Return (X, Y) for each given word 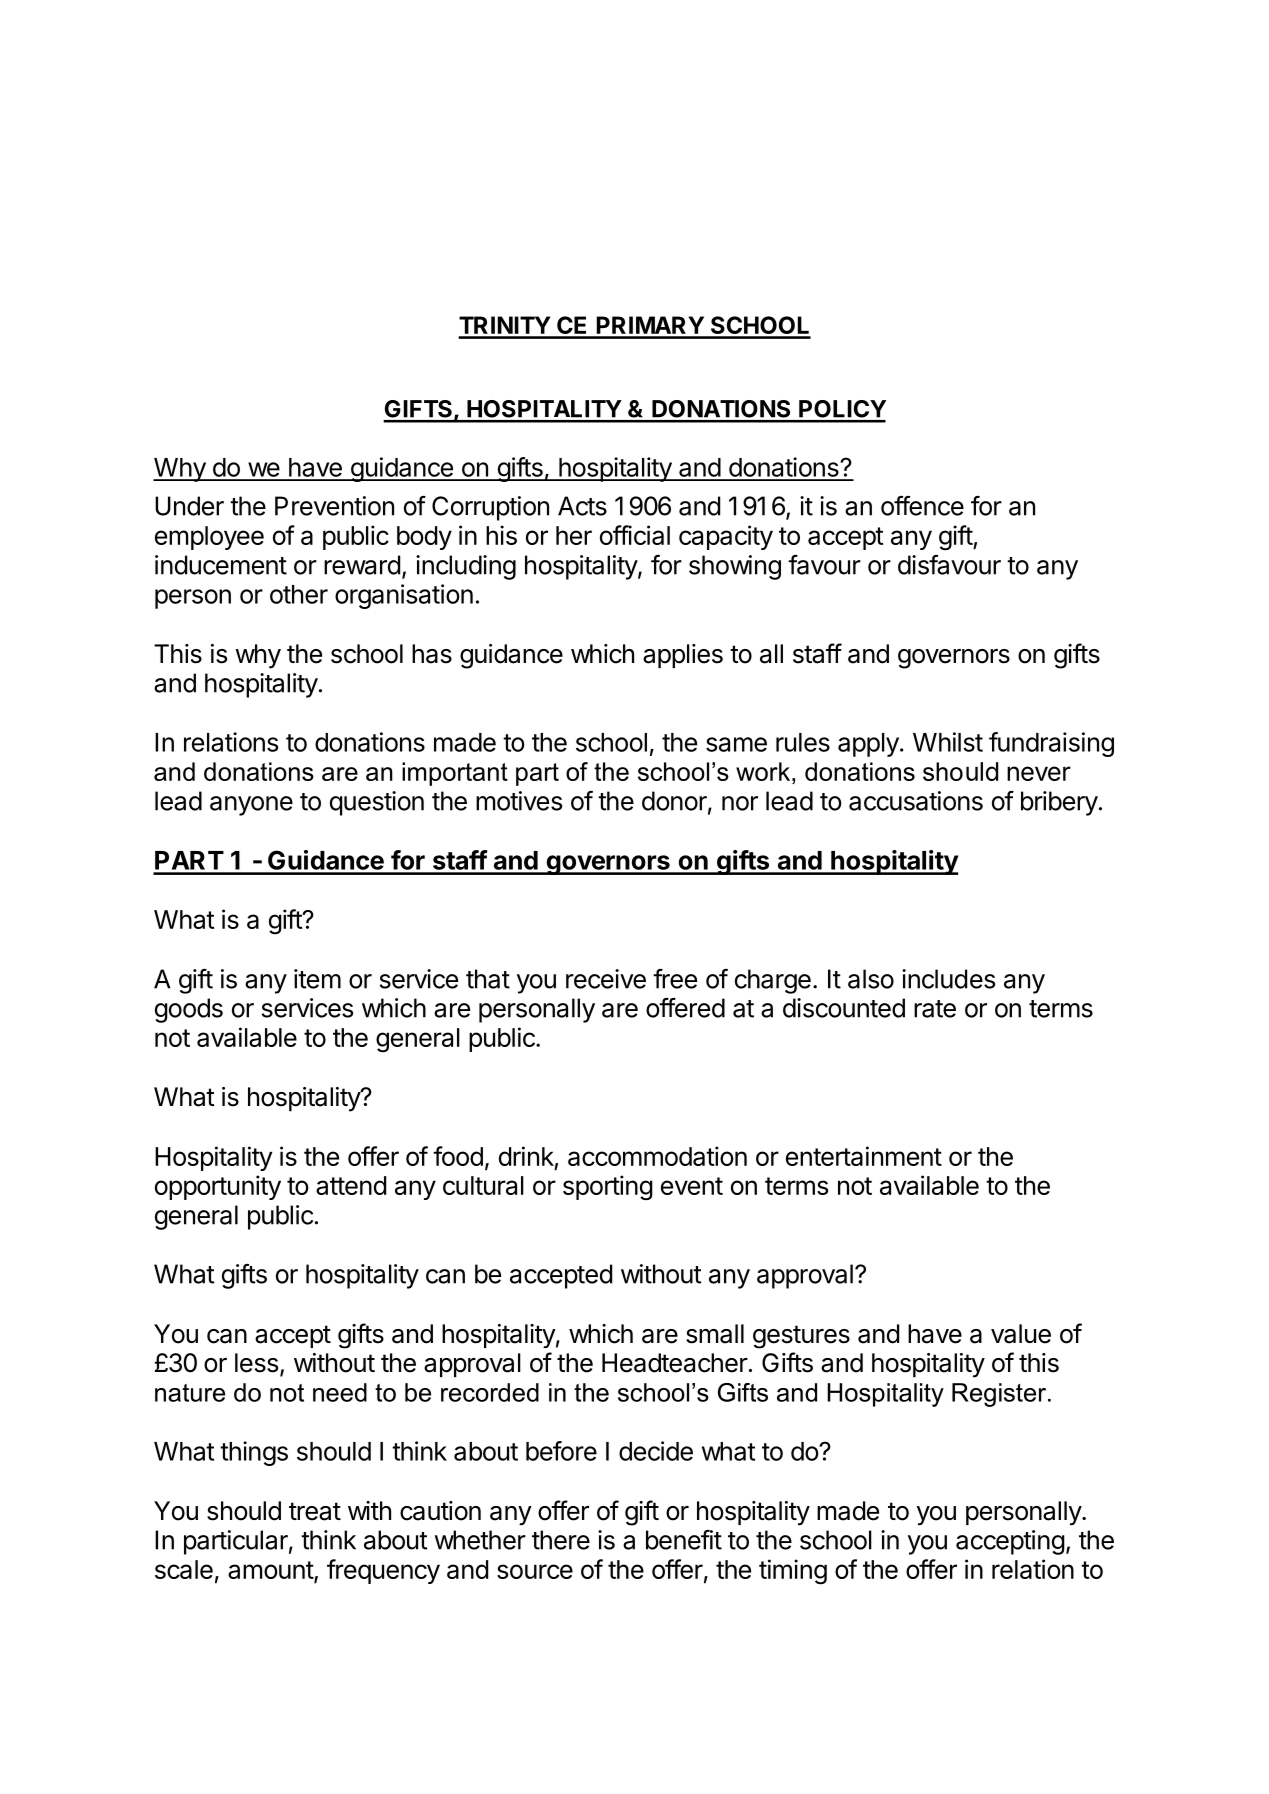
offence (922, 506)
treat (315, 1511)
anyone (251, 806)
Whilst (948, 742)
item (317, 979)
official (635, 535)
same (736, 744)
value (1021, 1334)
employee (209, 538)
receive (606, 979)
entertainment (864, 1156)
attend (351, 1185)
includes (948, 979)
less (256, 1363)
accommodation (657, 1156)
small (715, 1334)
